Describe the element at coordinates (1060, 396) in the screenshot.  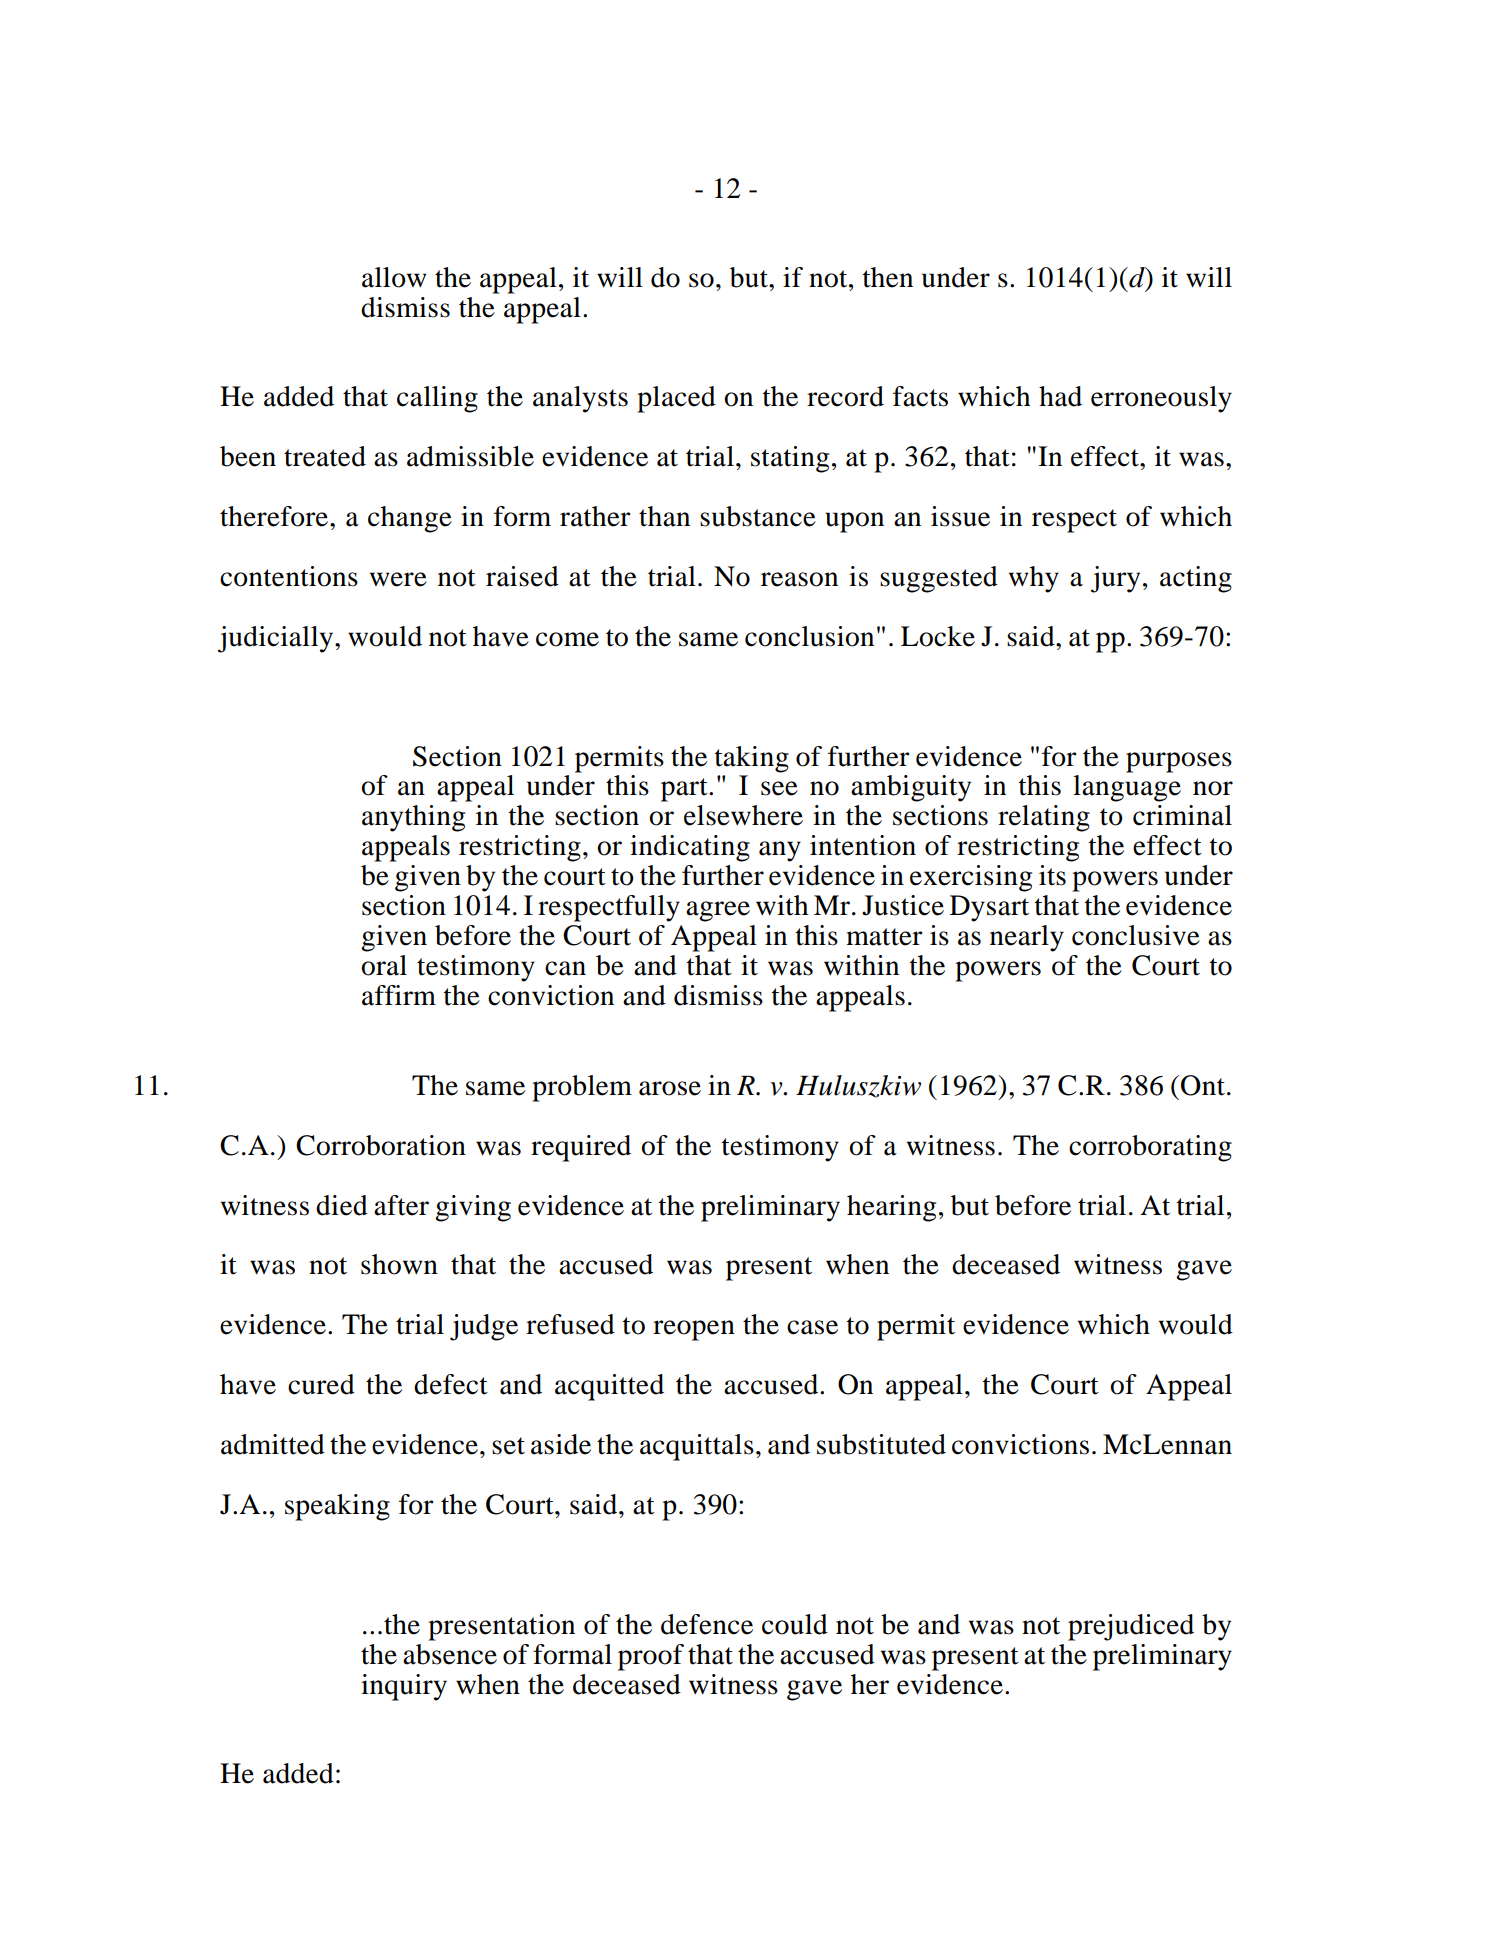
I see `had` at that location.
